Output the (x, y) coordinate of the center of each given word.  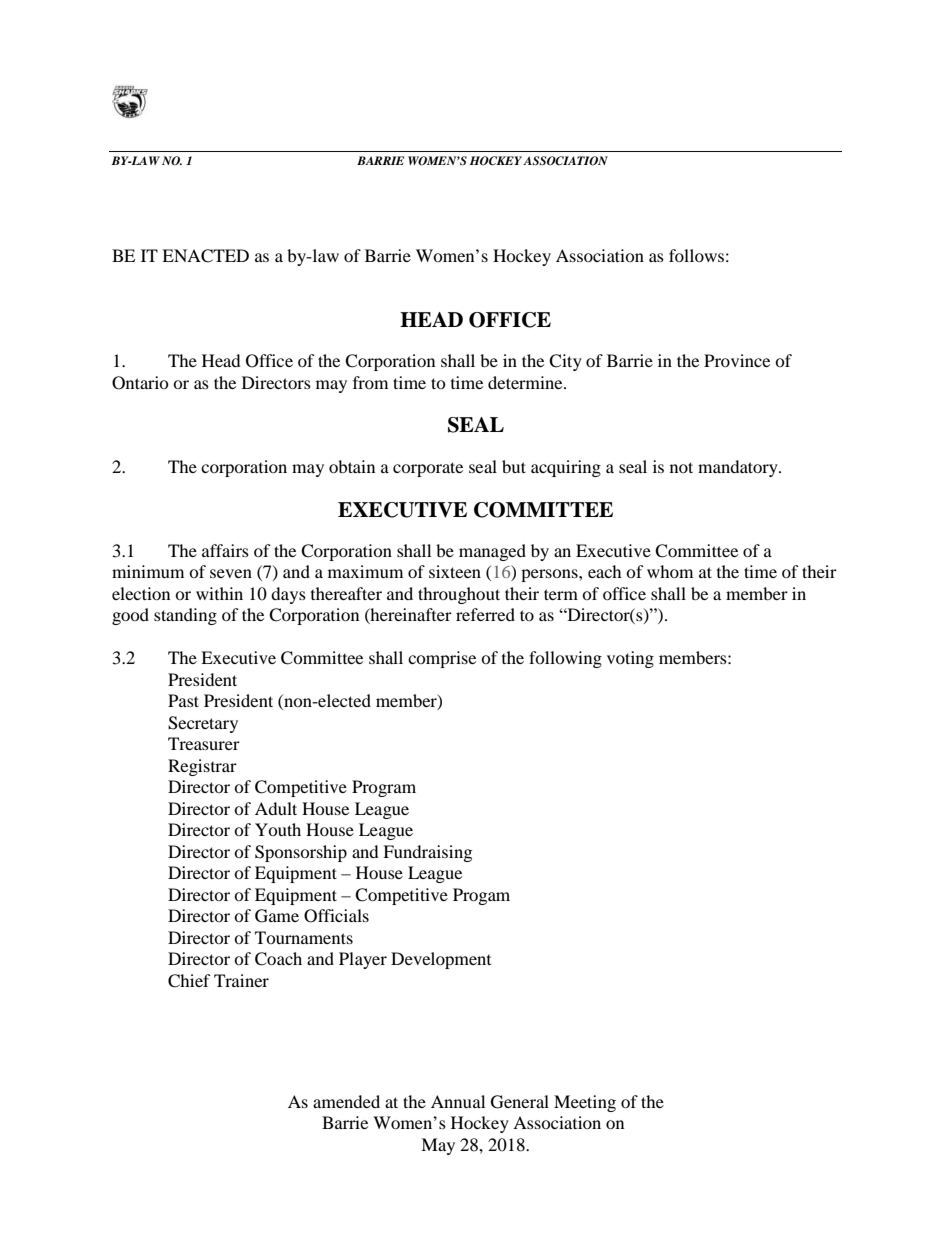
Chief (189, 981)
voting (630, 659)
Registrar (202, 767)
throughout (459, 595)
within (219, 593)
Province (737, 360)
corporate (428, 469)
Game (277, 916)
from (370, 382)
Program (384, 788)
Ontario (140, 383)
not (681, 467)
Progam (481, 896)
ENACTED (205, 256)
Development (441, 960)
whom (670, 571)
